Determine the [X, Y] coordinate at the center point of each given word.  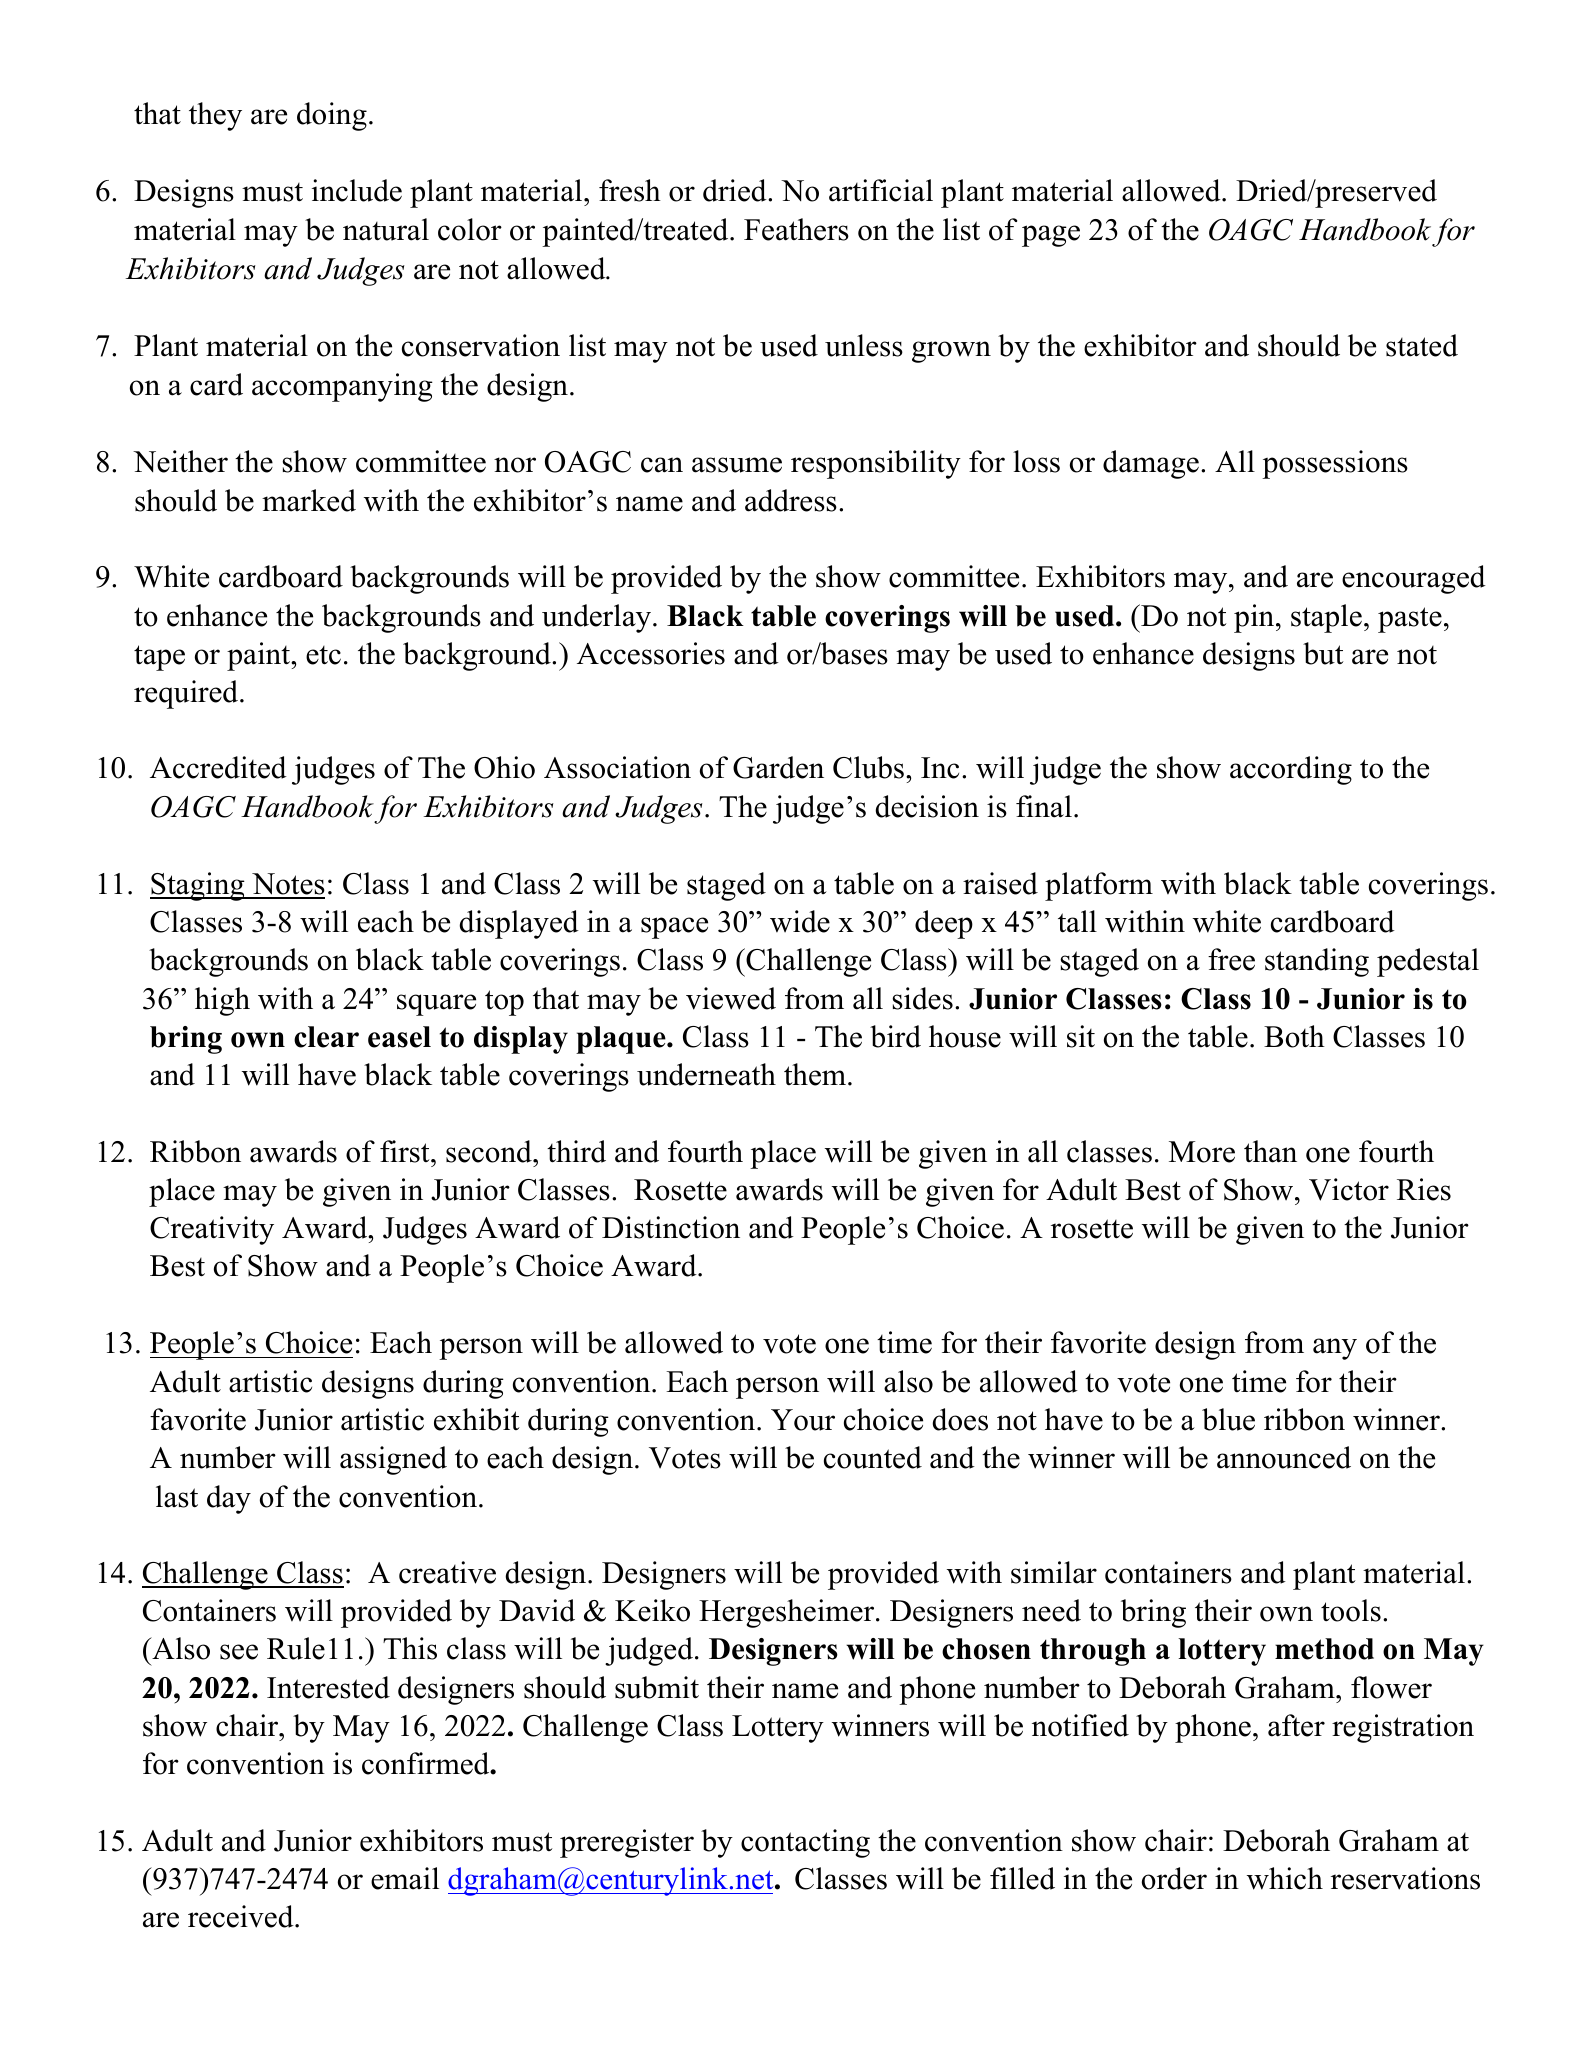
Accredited [218, 767]
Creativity [212, 1230]
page [1051, 236]
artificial [881, 190]
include [357, 190]
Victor [1349, 1189]
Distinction [671, 1227]
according [1291, 770]
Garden [778, 767]
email [405, 1878]
